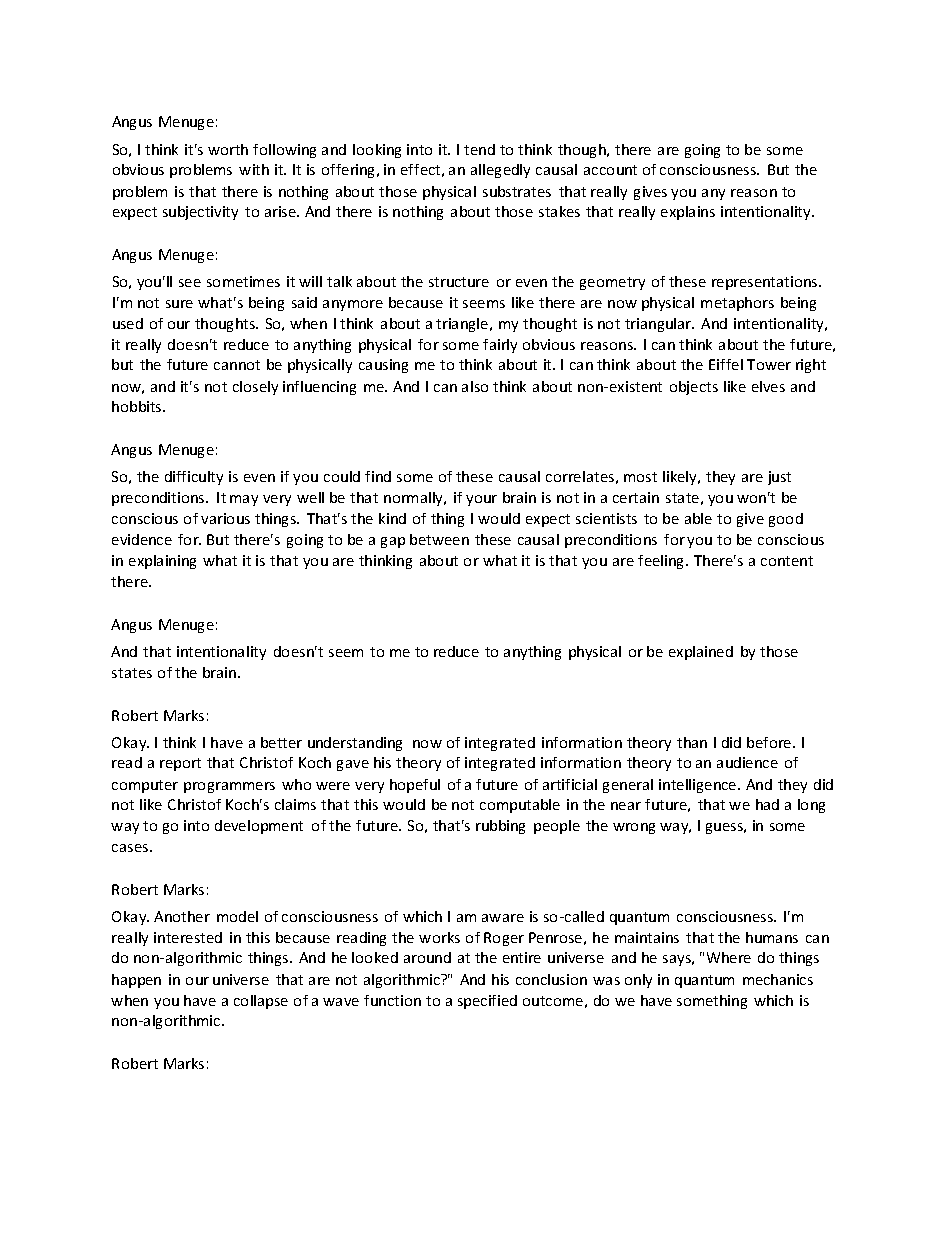 This image has height=1233, width=952. I want to click on explained, so click(701, 653).
